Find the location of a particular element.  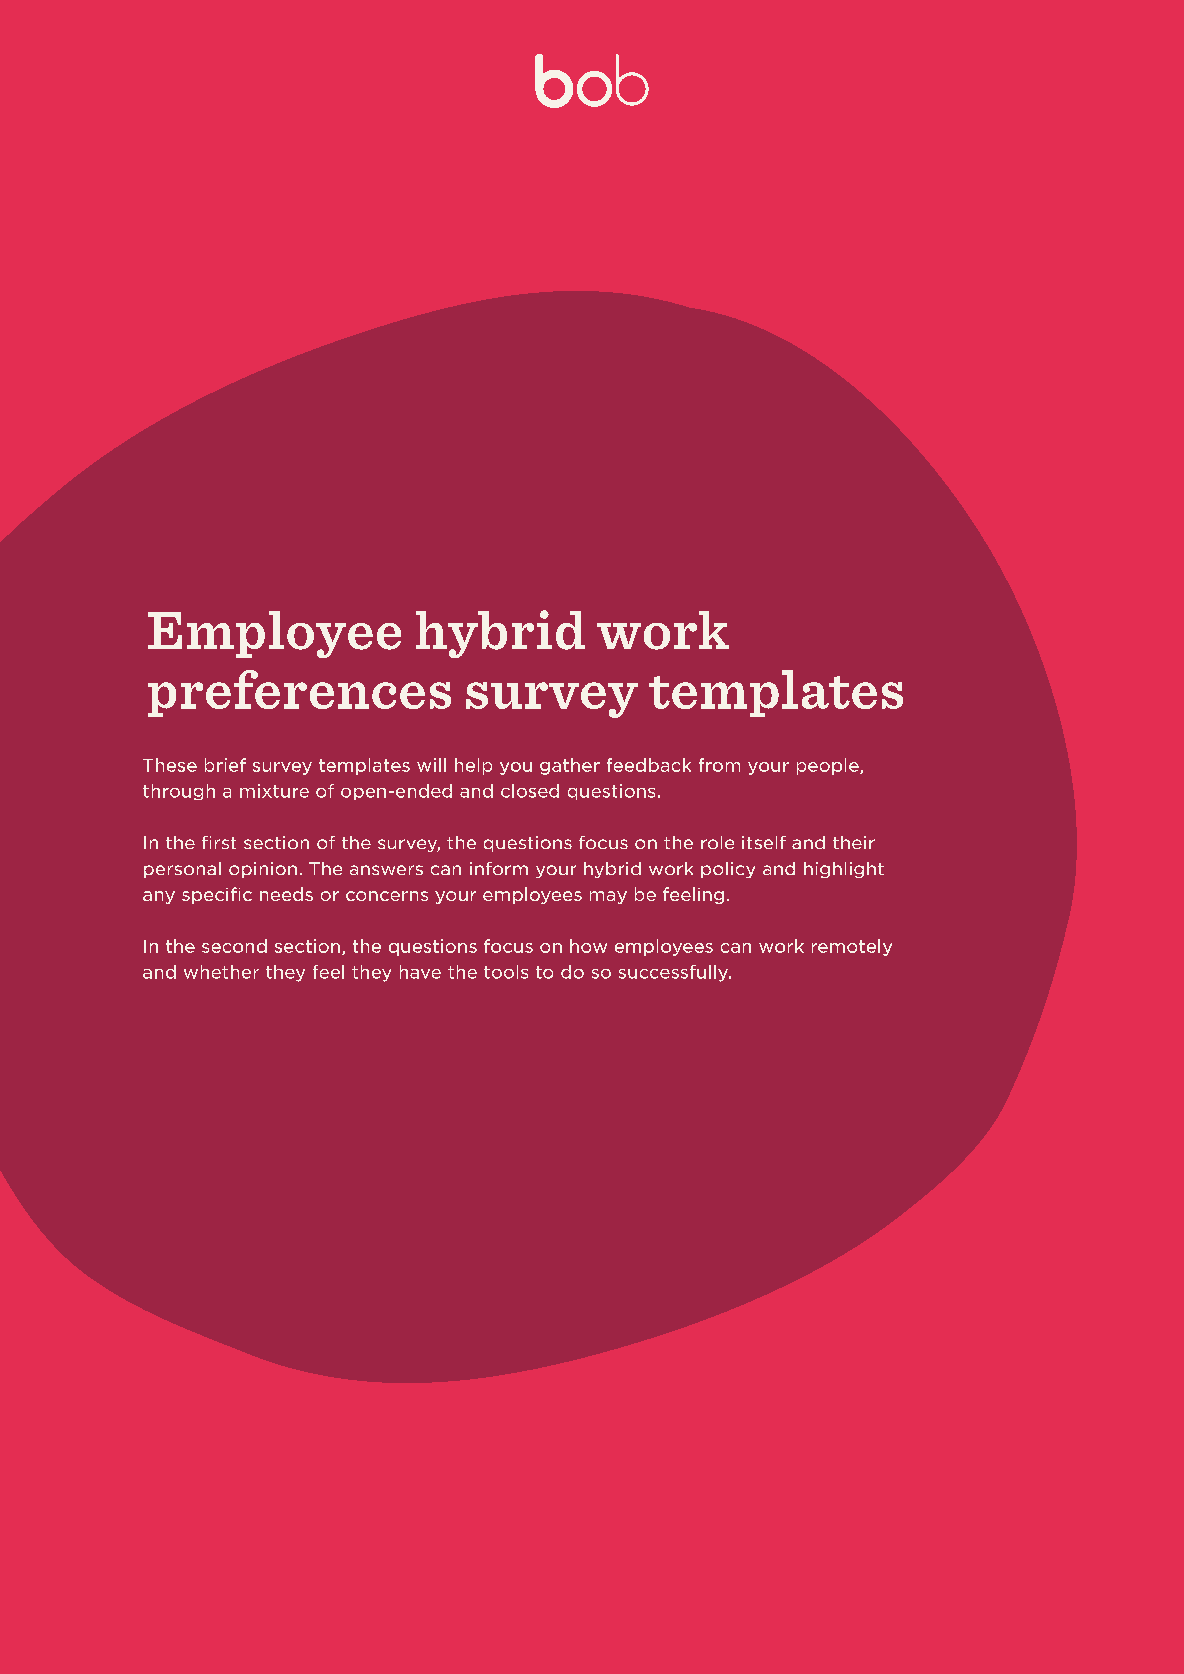

whether is located at coordinates (221, 972).
